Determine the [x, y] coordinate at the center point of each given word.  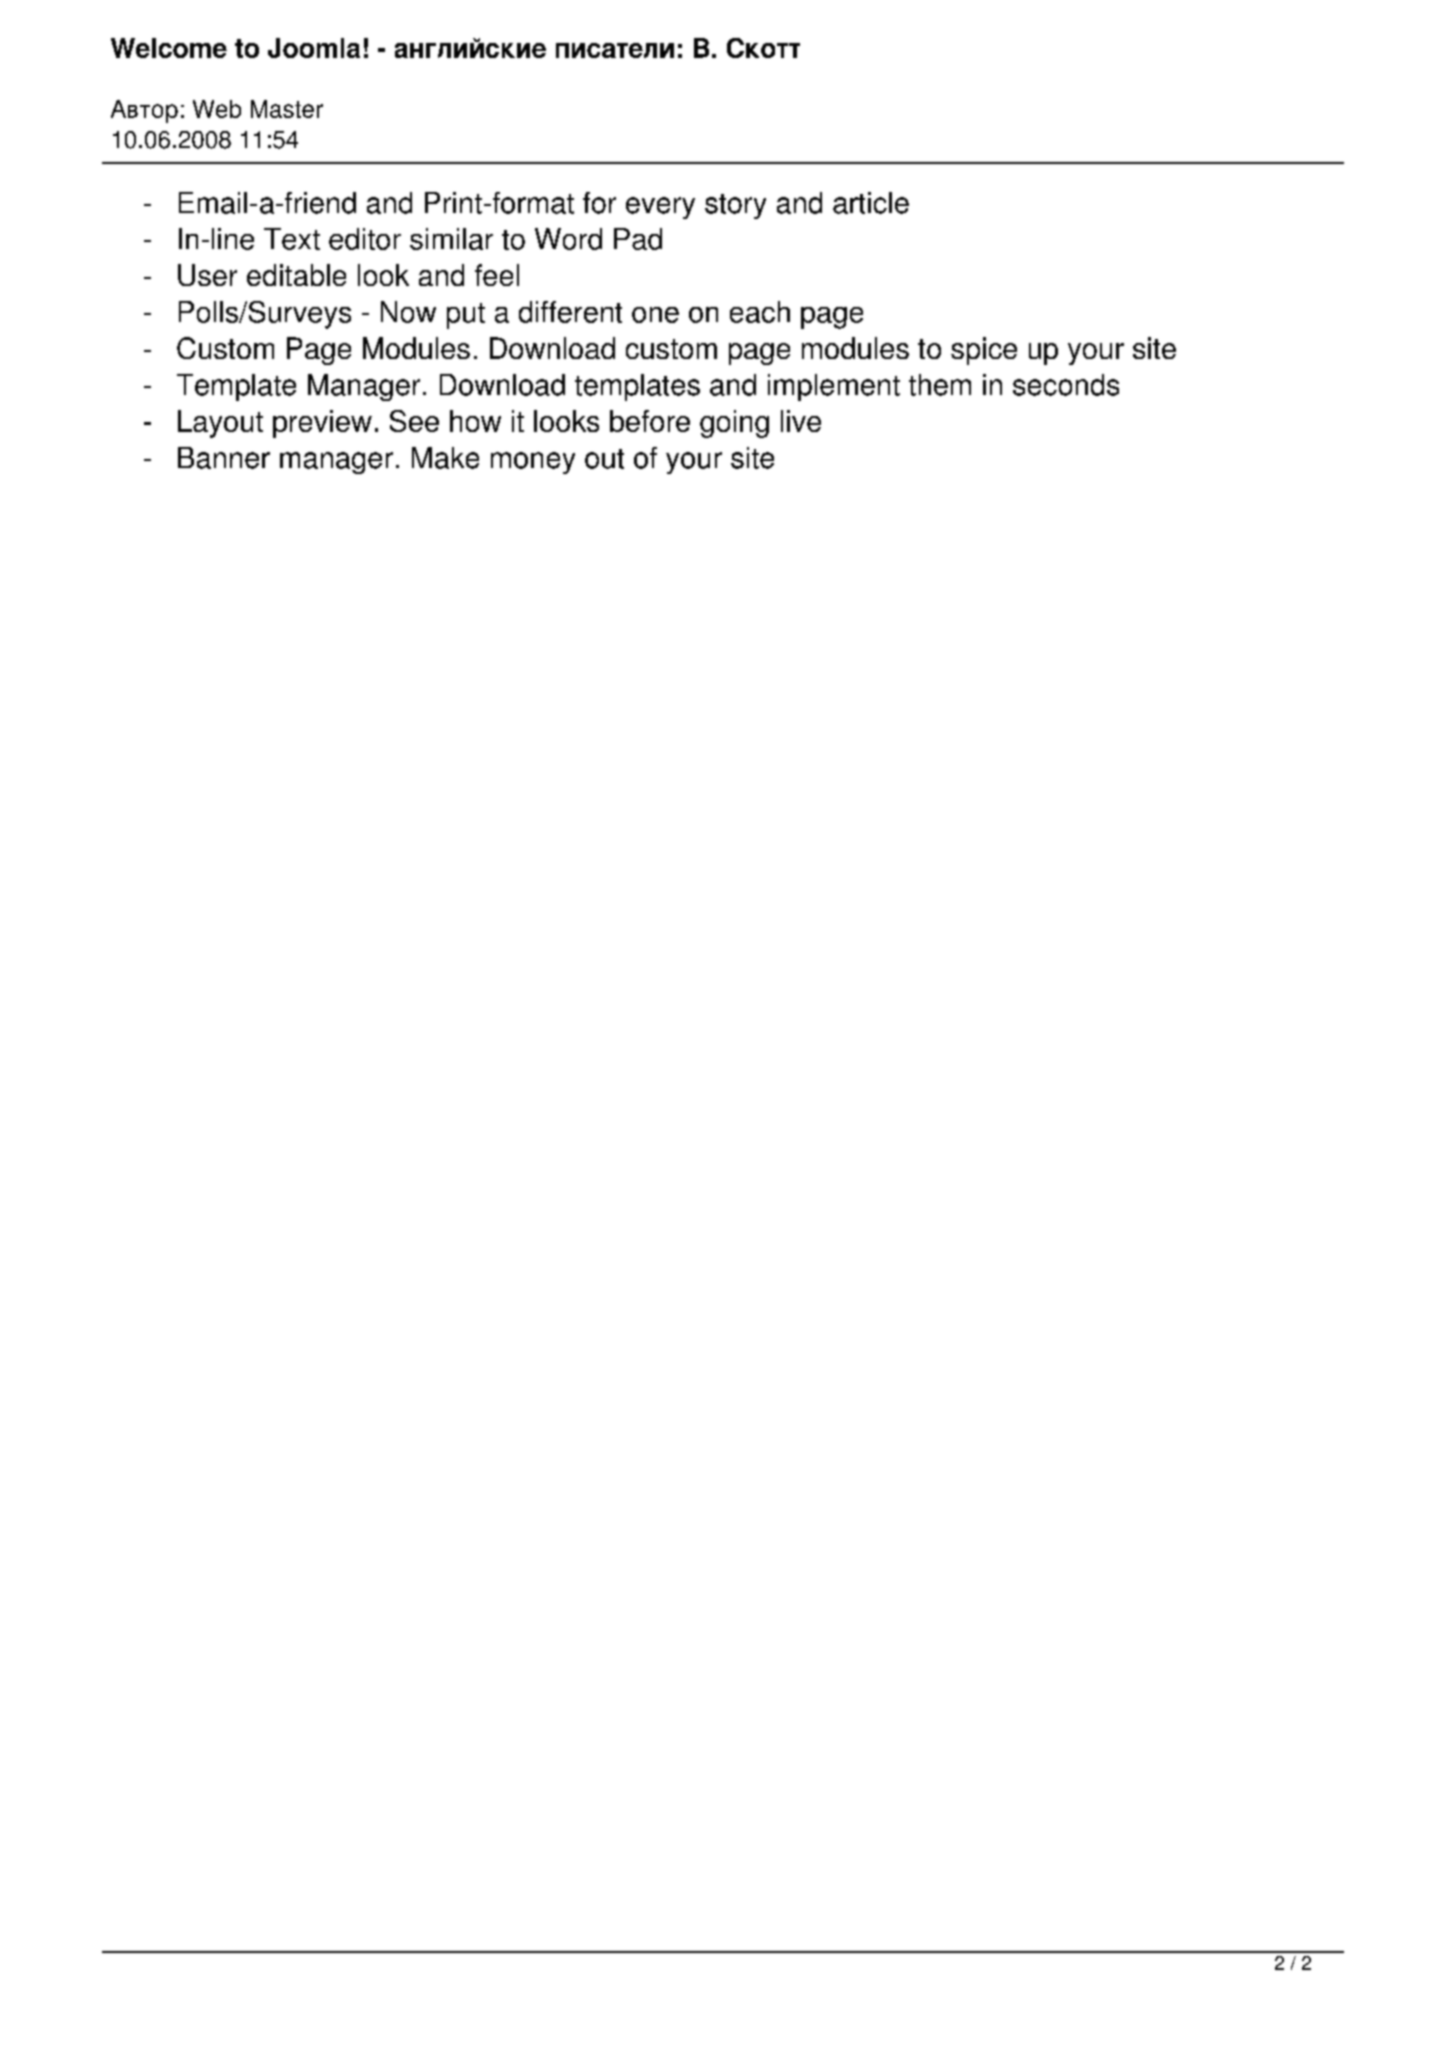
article [871, 203]
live [801, 421]
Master [287, 109]
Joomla [314, 48]
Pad [638, 239]
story [735, 206]
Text [292, 239]
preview [322, 424]
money [533, 463]
